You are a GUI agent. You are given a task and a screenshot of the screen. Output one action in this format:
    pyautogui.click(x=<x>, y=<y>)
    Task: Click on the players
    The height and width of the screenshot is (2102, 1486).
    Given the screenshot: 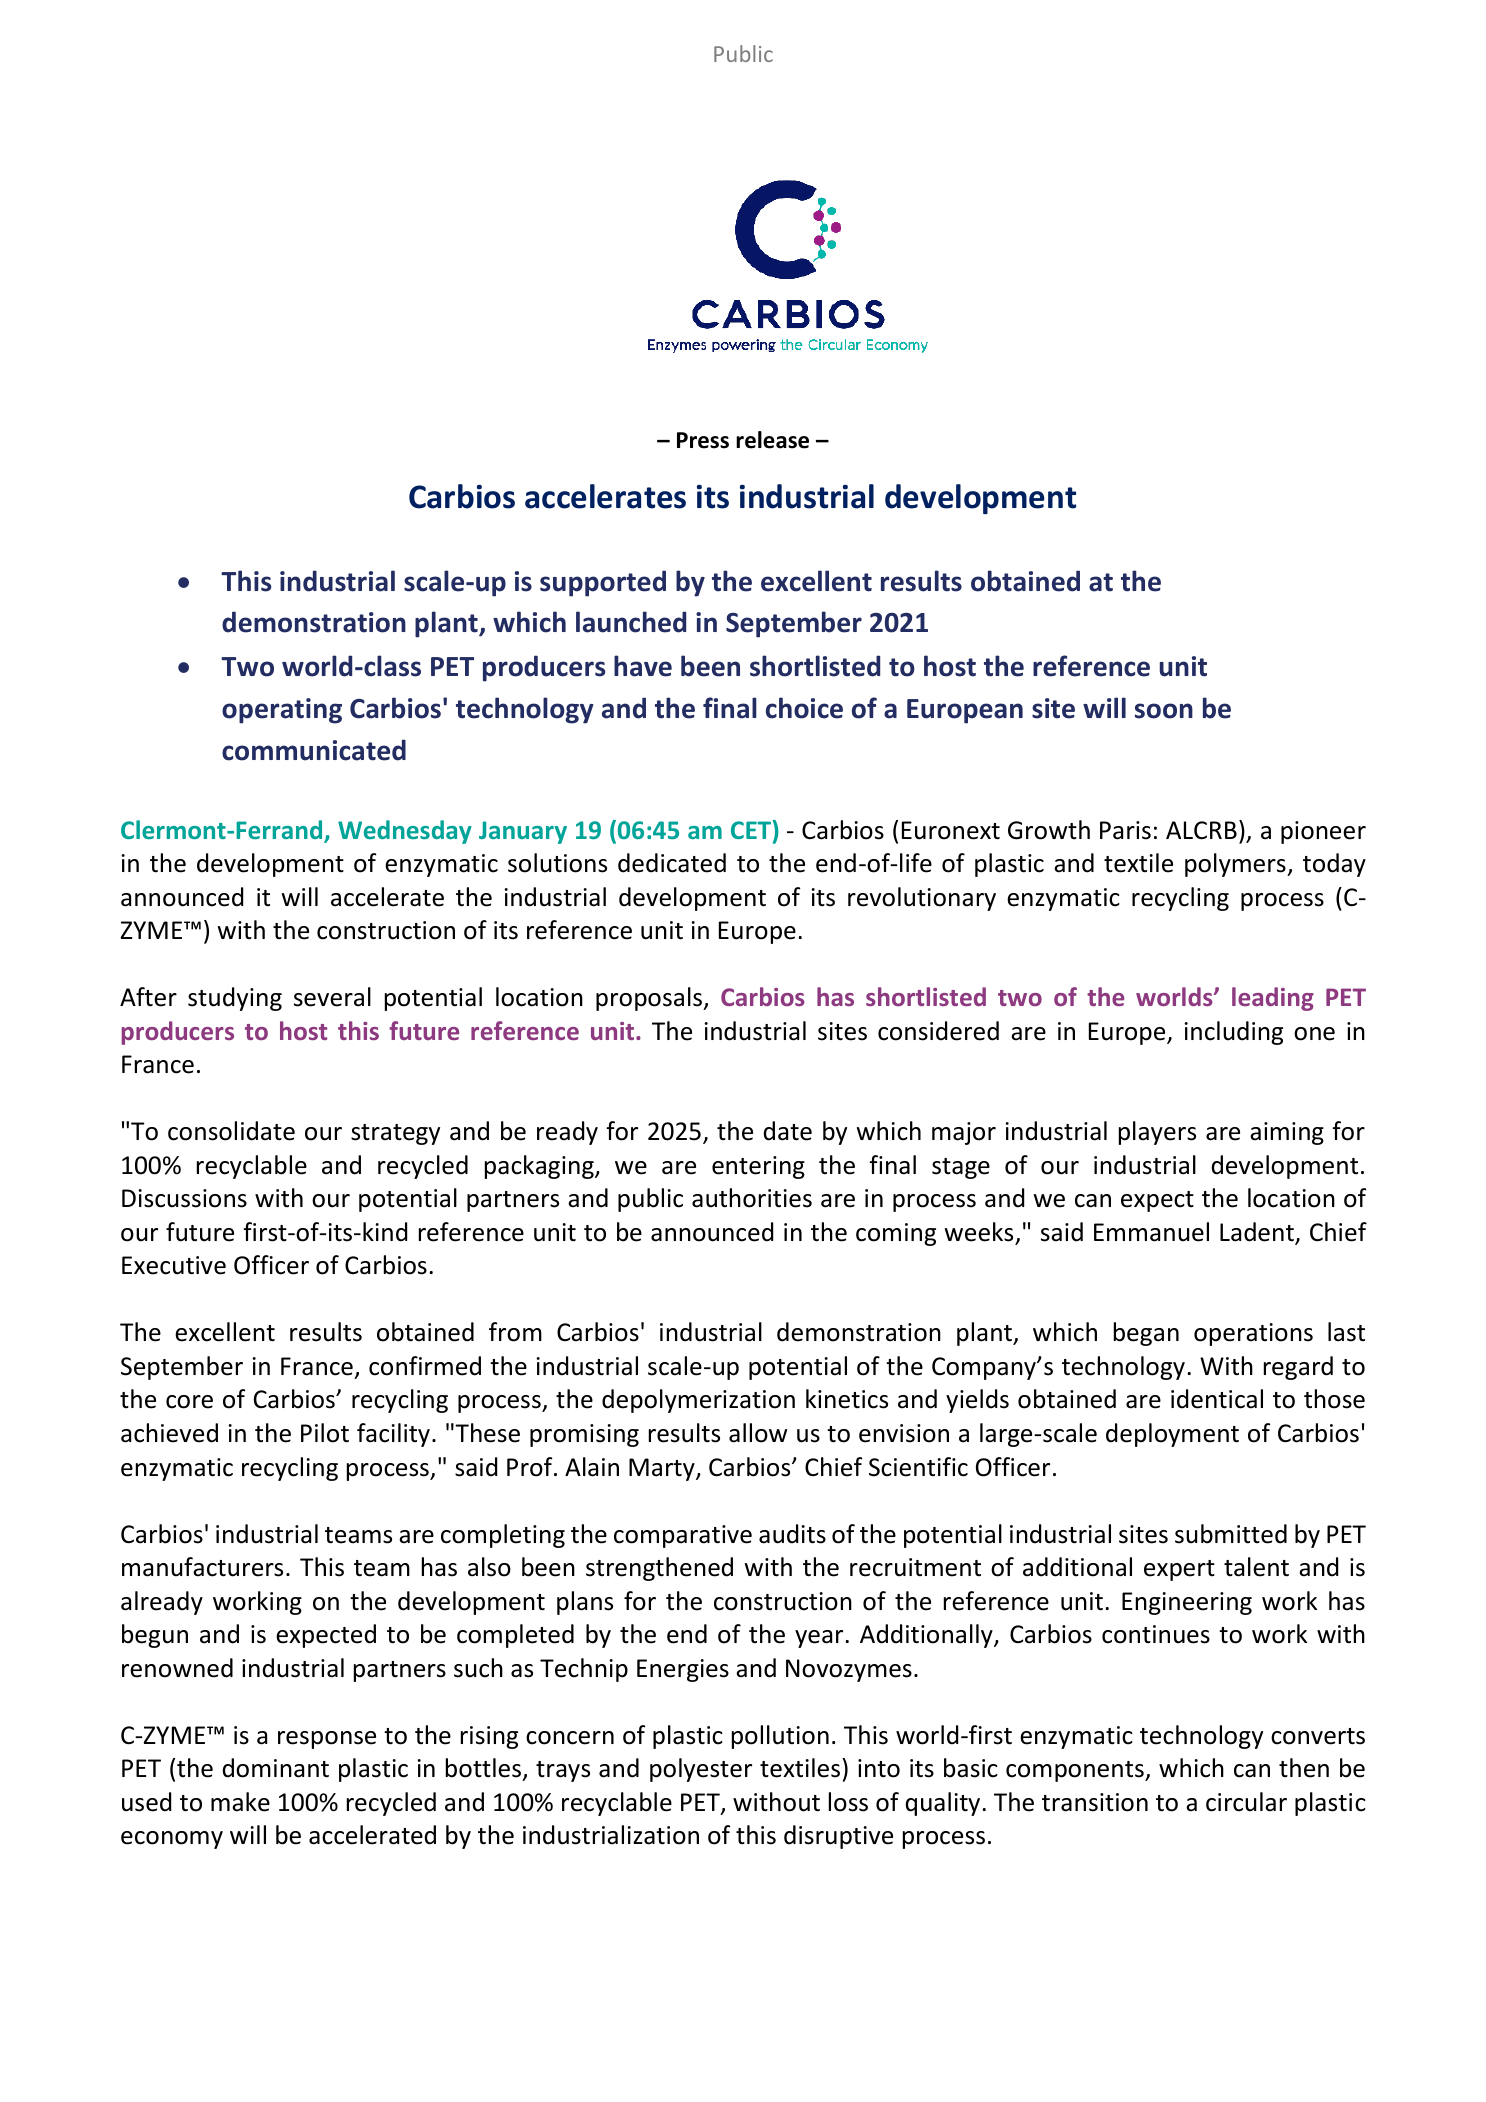 What is the action you would take?
    pyautogui.click(x=1157, y=1133)
